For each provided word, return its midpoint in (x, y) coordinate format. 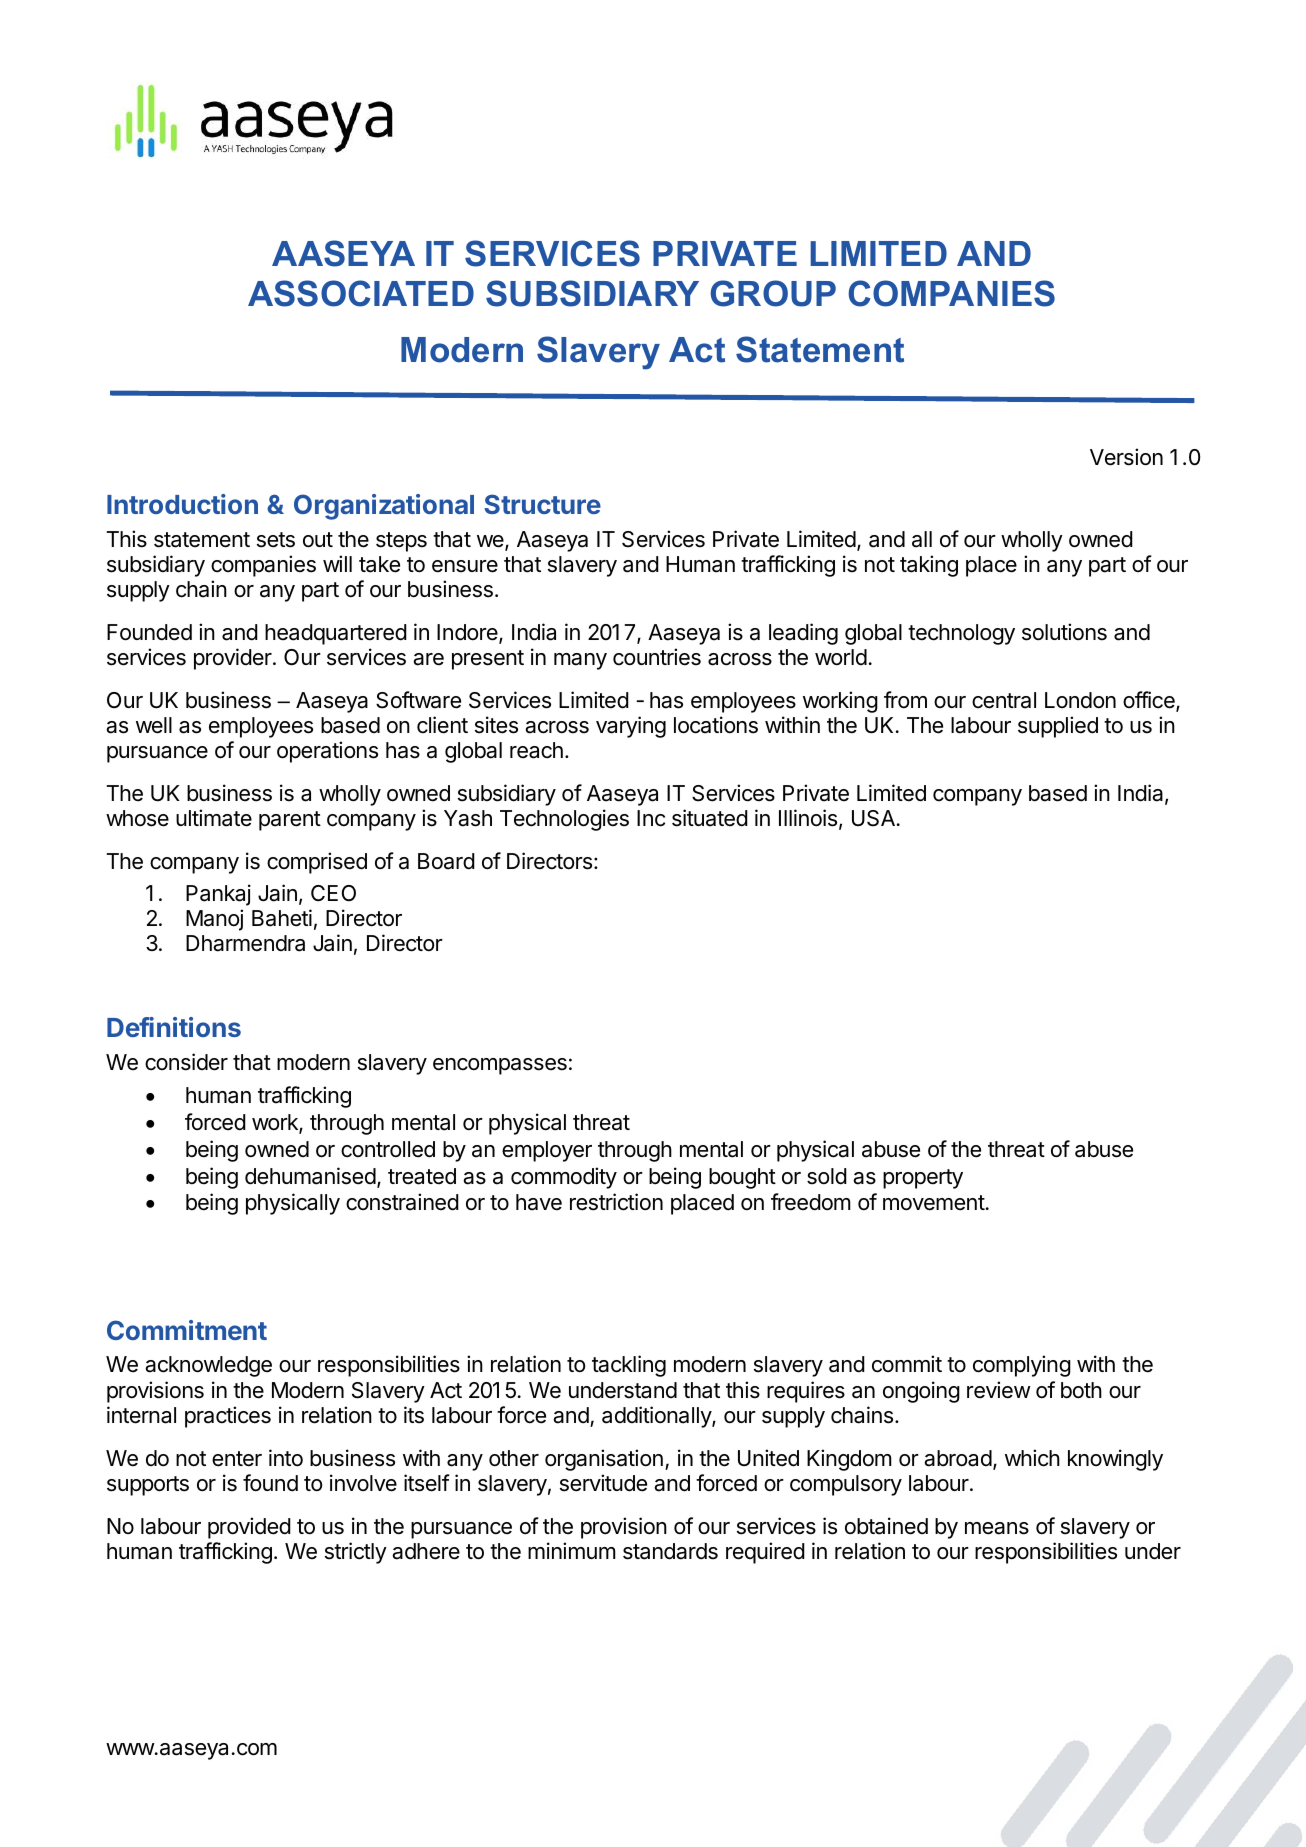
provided (249, 1528)
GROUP (773, 293)
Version (1126, 457)
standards (670, 1551)
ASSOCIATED (361, 293)
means (997, 1528)
